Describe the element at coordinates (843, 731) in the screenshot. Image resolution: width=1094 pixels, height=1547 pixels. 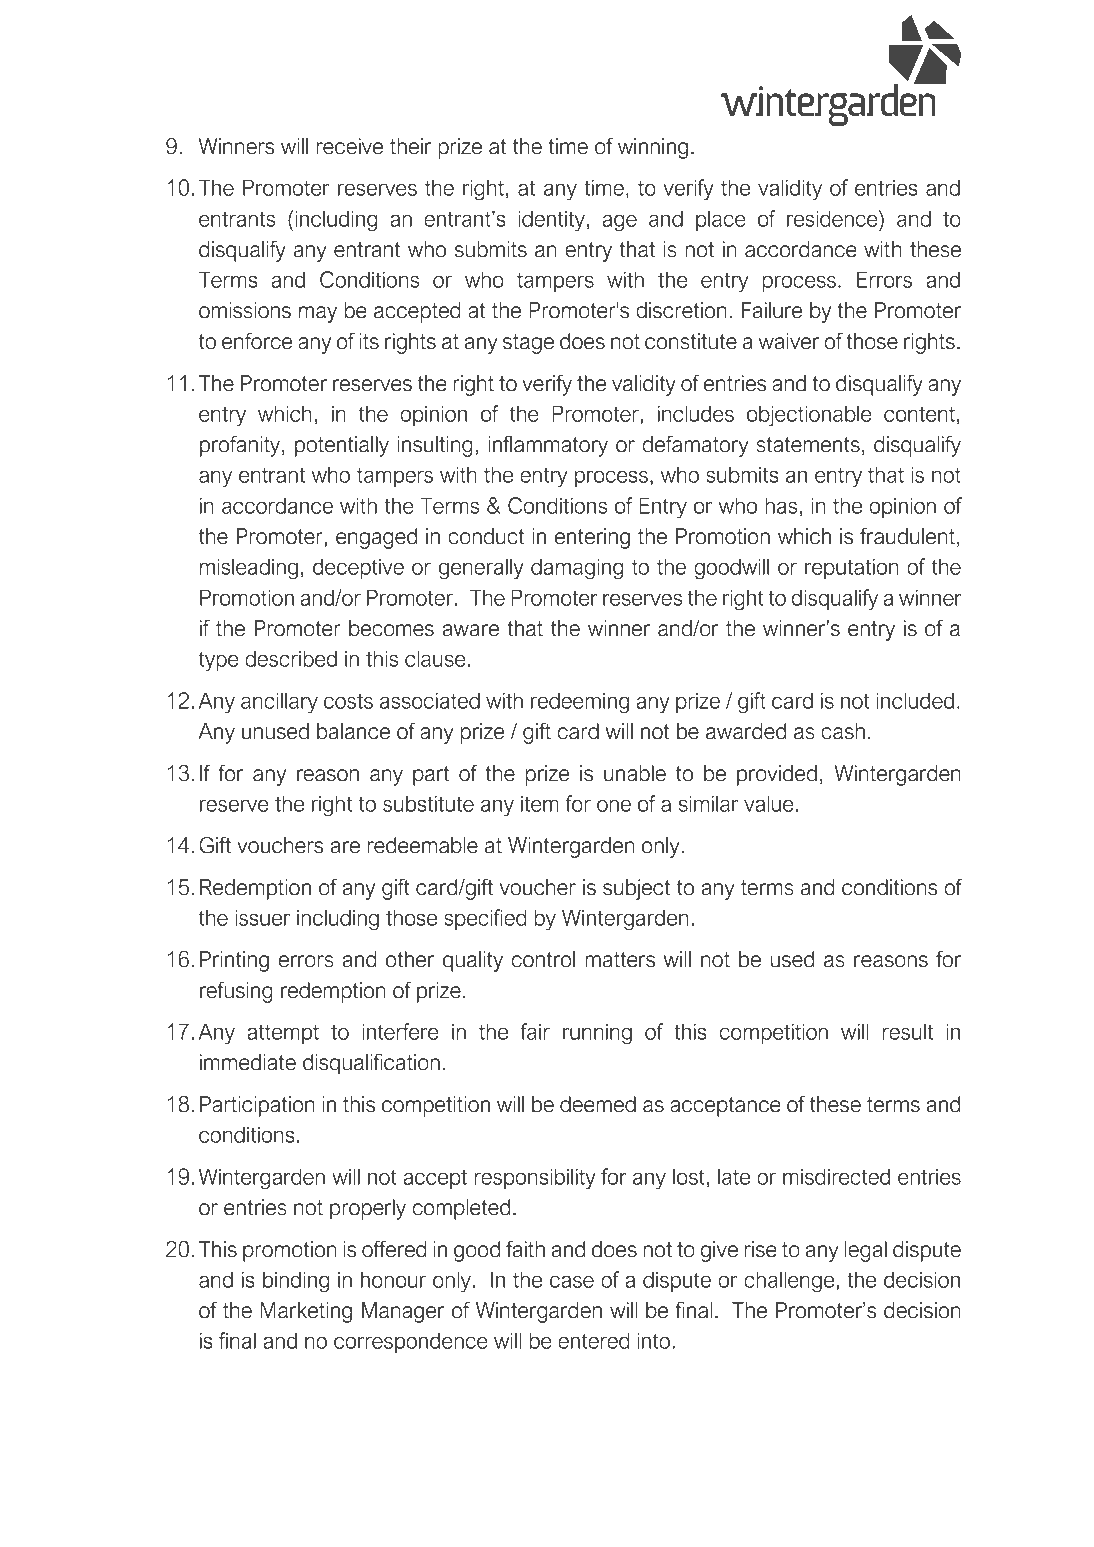
I see `cash` at that location.
